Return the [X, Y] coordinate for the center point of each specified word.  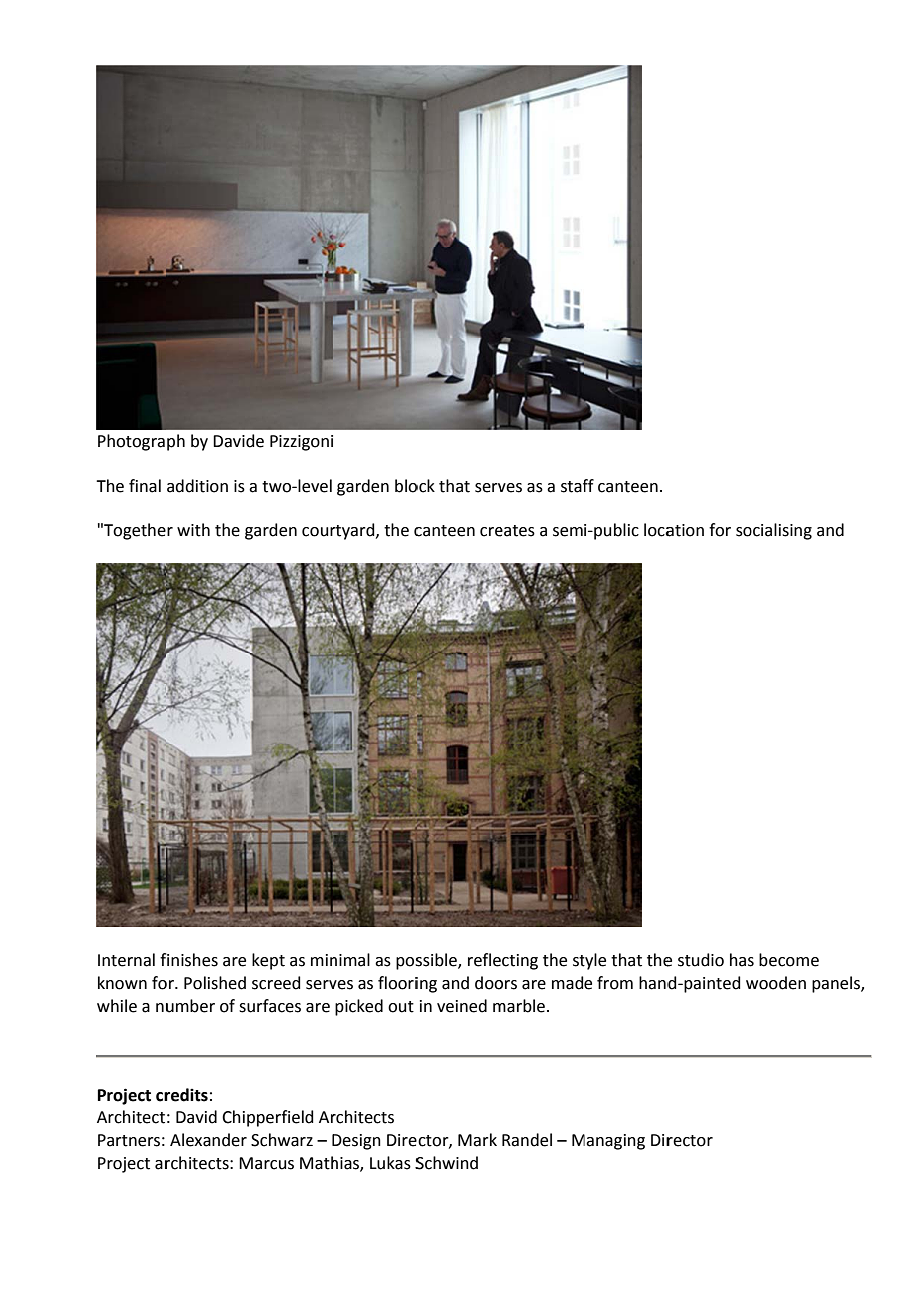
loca [659, 530]
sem [568, 532]
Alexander [208, 1140]
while [117, 1006]
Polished [215, 983]
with [193, 530]
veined [462, 1006]
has [742, 960]
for [720, 530]
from [615, 983]
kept [268, 961]
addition [197, 486]
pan [825, 986]
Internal [126, 960]
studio [701, 960]
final [145, 486]
